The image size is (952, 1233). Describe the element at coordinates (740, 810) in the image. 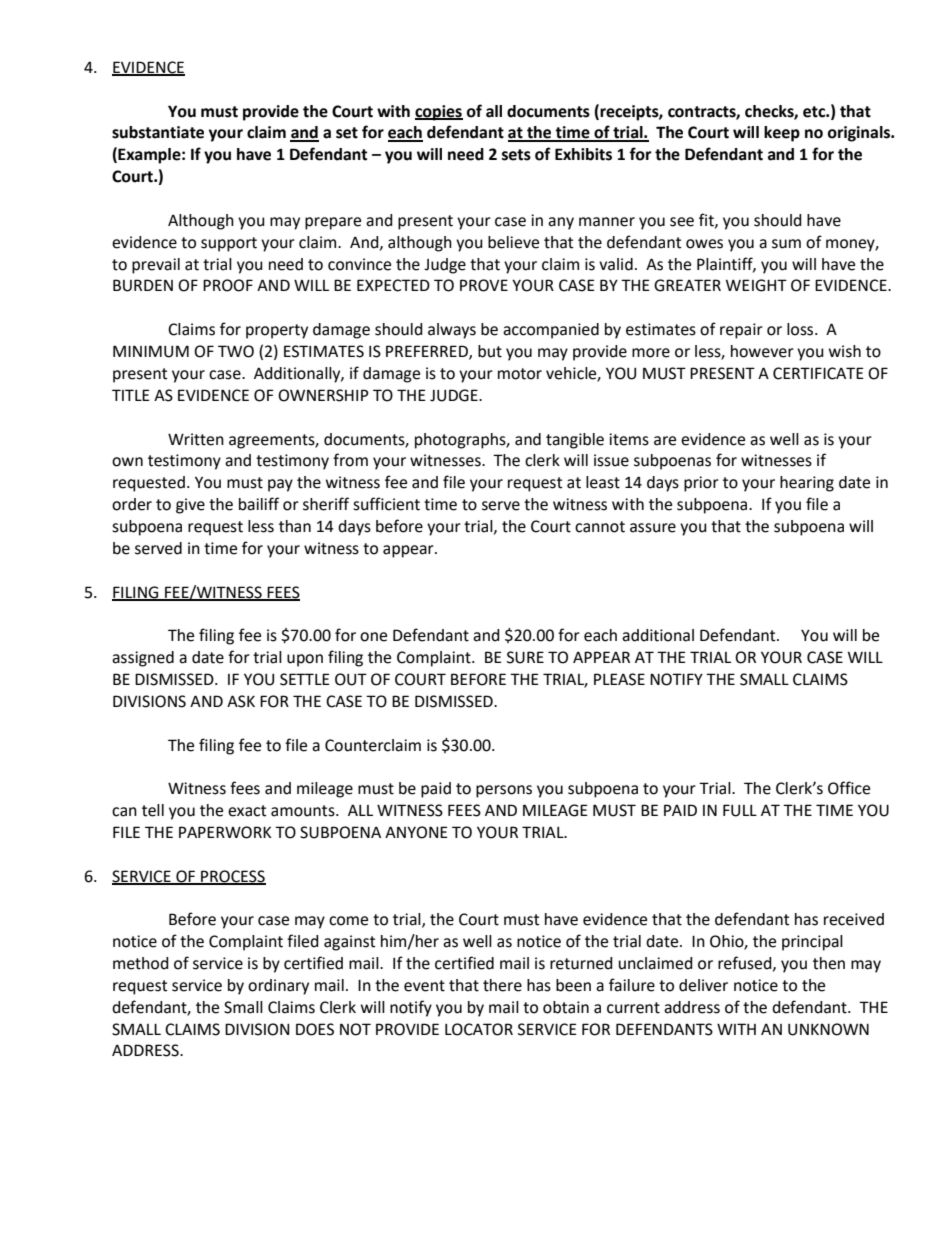

I see `FULL` at that location.
